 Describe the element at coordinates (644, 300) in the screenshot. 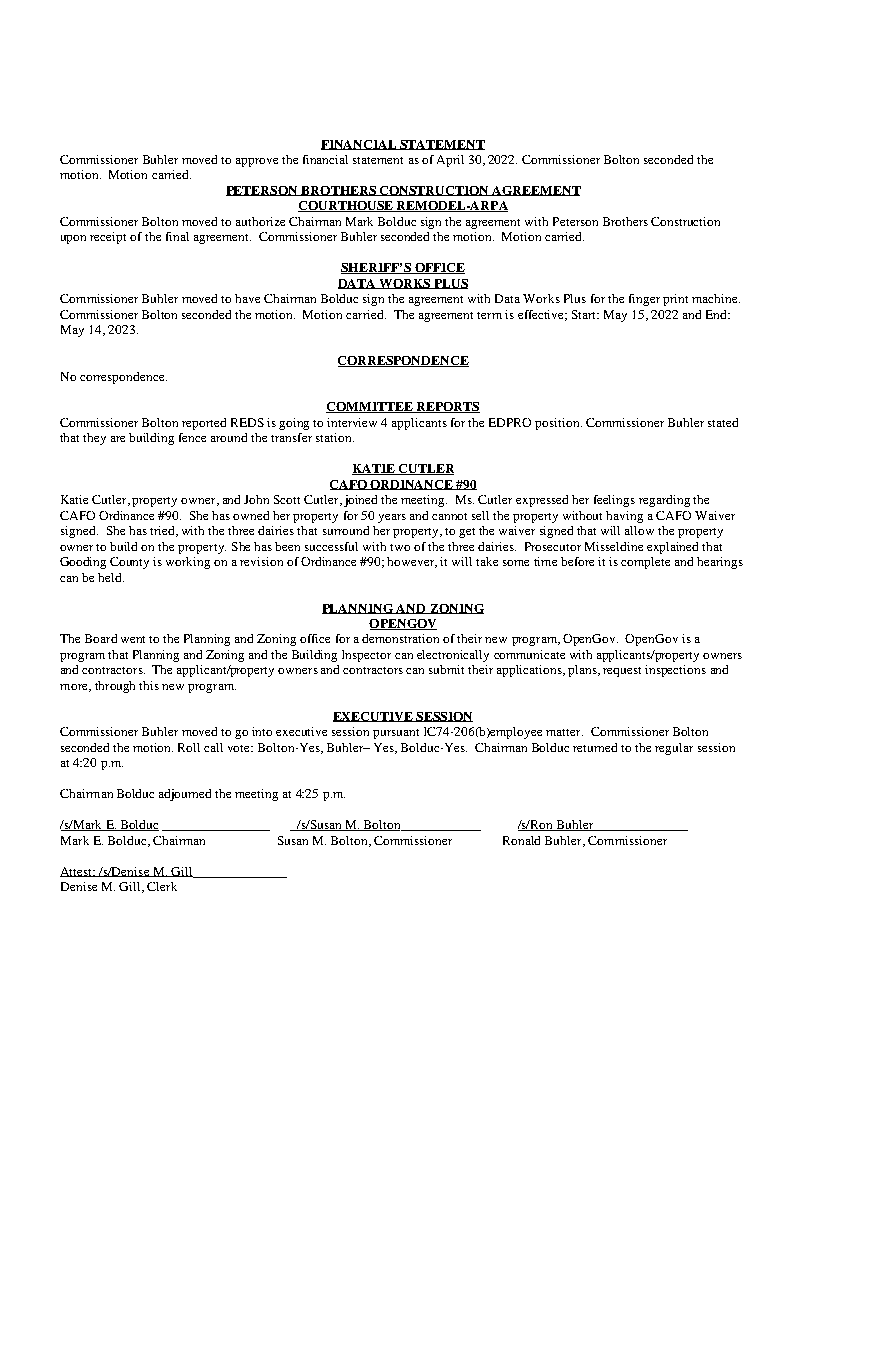

I see `finger` at that location.
